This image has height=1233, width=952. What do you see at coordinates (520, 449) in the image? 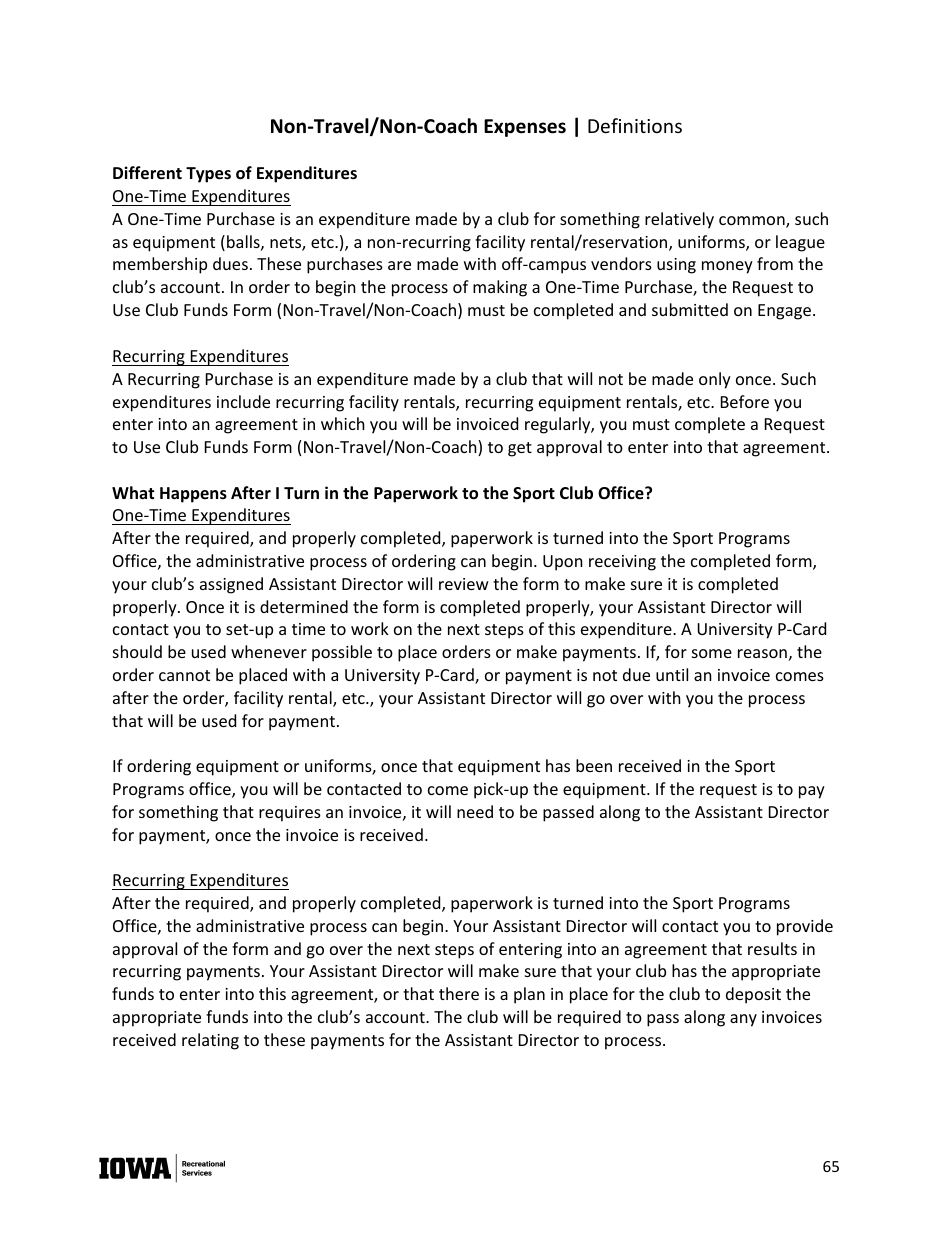
I see `get` at bounding box center [520, 449].
